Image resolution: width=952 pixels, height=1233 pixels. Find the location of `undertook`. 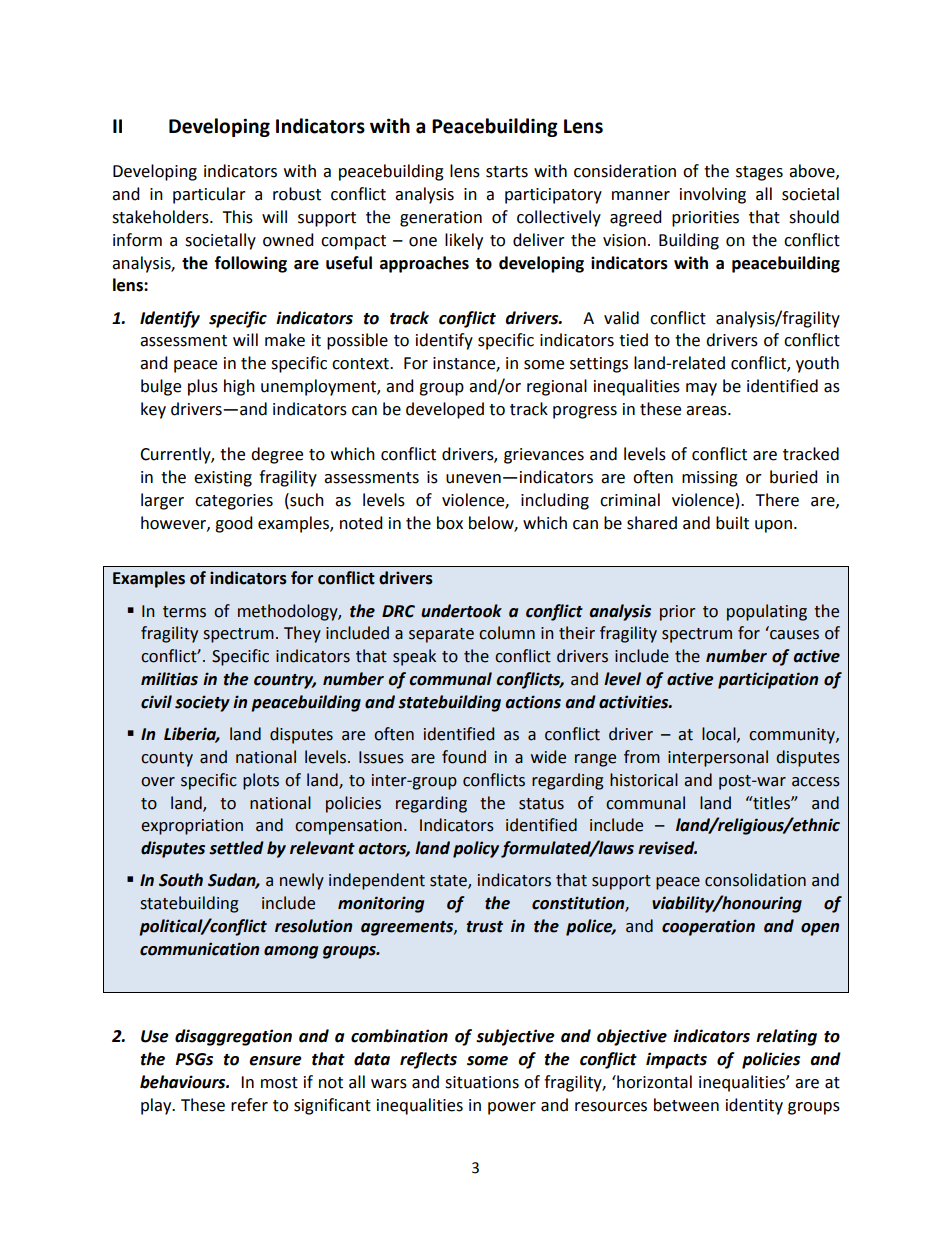

undertook is located at coordinates (461, 611).
